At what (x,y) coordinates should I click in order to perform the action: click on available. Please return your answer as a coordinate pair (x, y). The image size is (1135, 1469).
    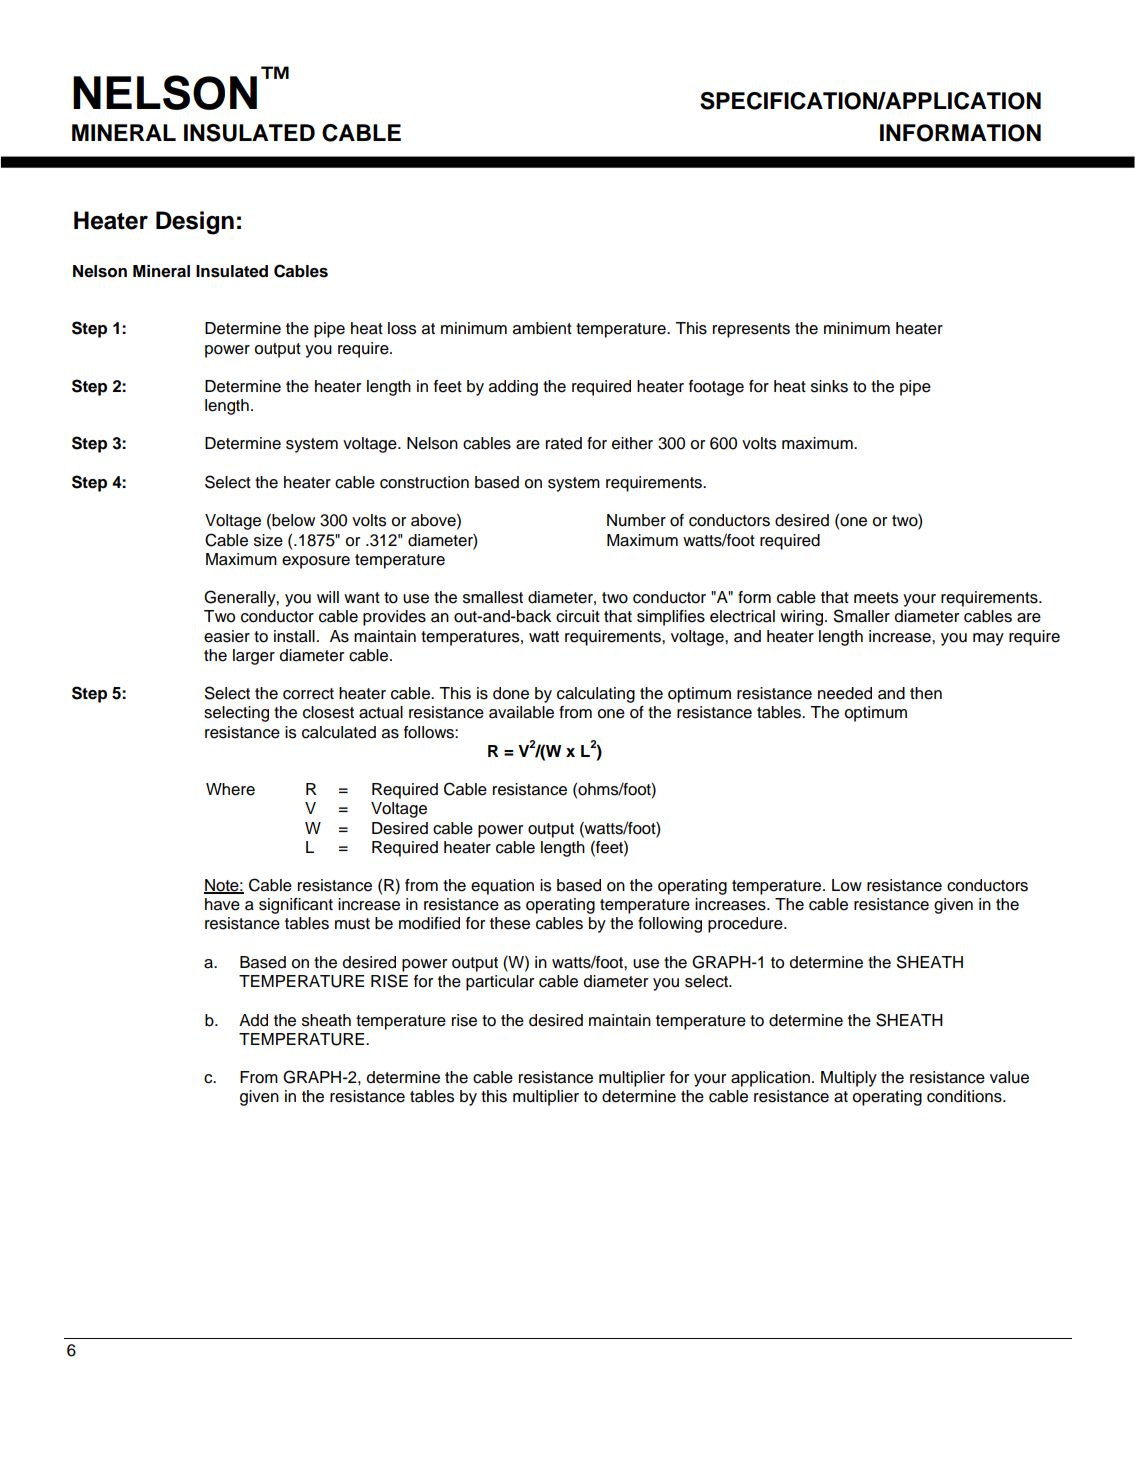
    Looking at the image, I should click on (521, 712).
